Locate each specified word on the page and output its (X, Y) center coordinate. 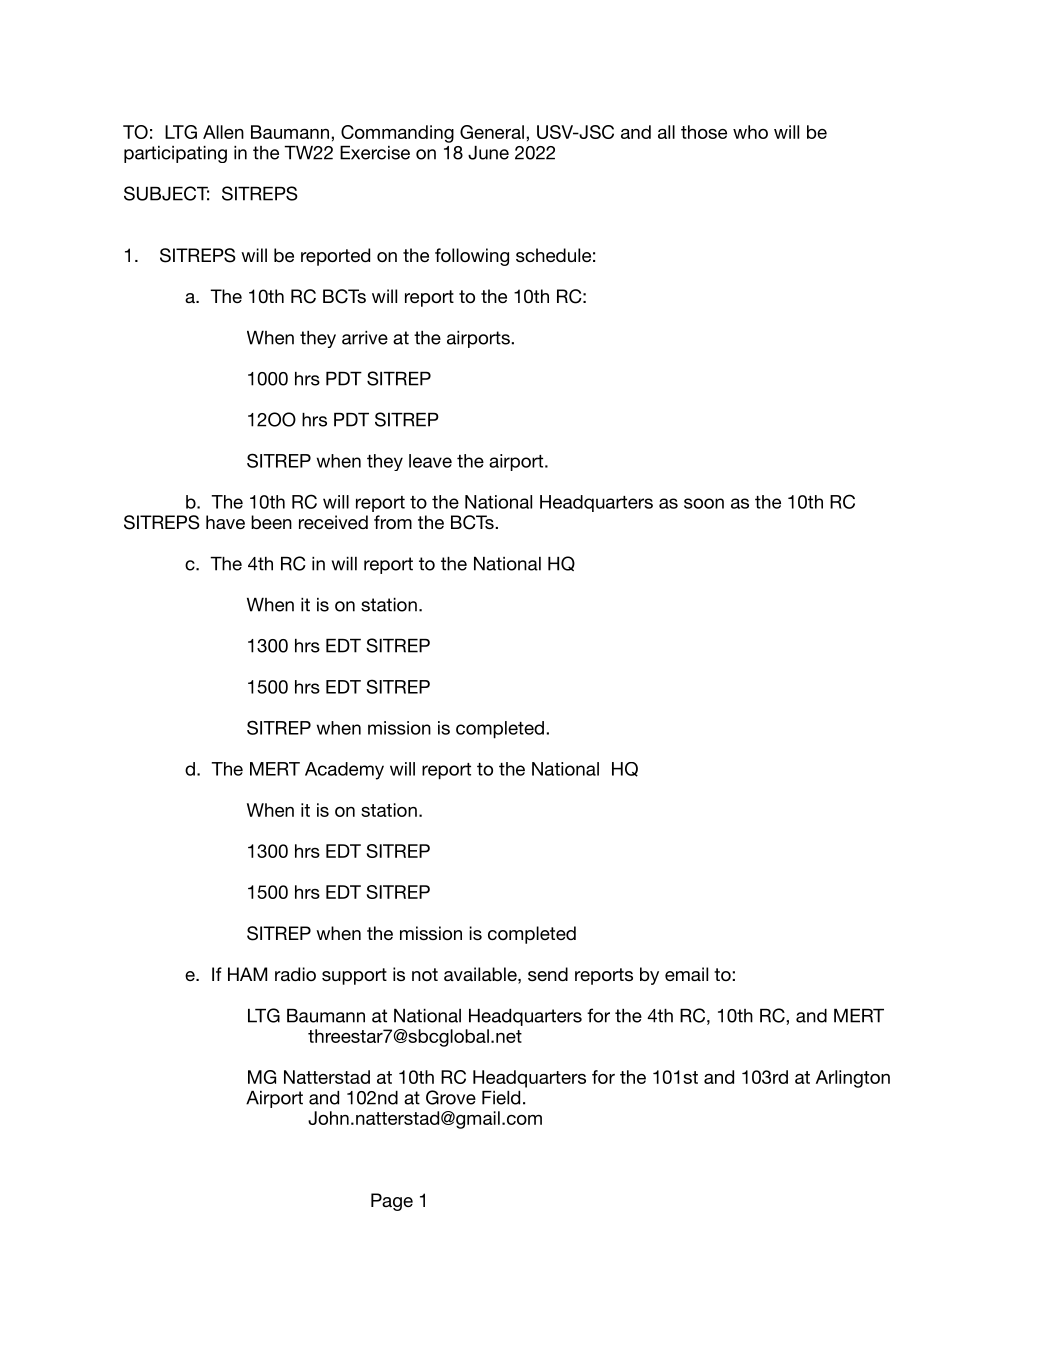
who (750, 132)
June (488, 153)
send (548, 974)
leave (430, 461)
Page (392, 1202)
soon (704, 503)
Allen (223, 132)
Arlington (853, 1079)
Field (501, 1098)
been (271, 522)
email (686, 974)
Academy (344, 771)
